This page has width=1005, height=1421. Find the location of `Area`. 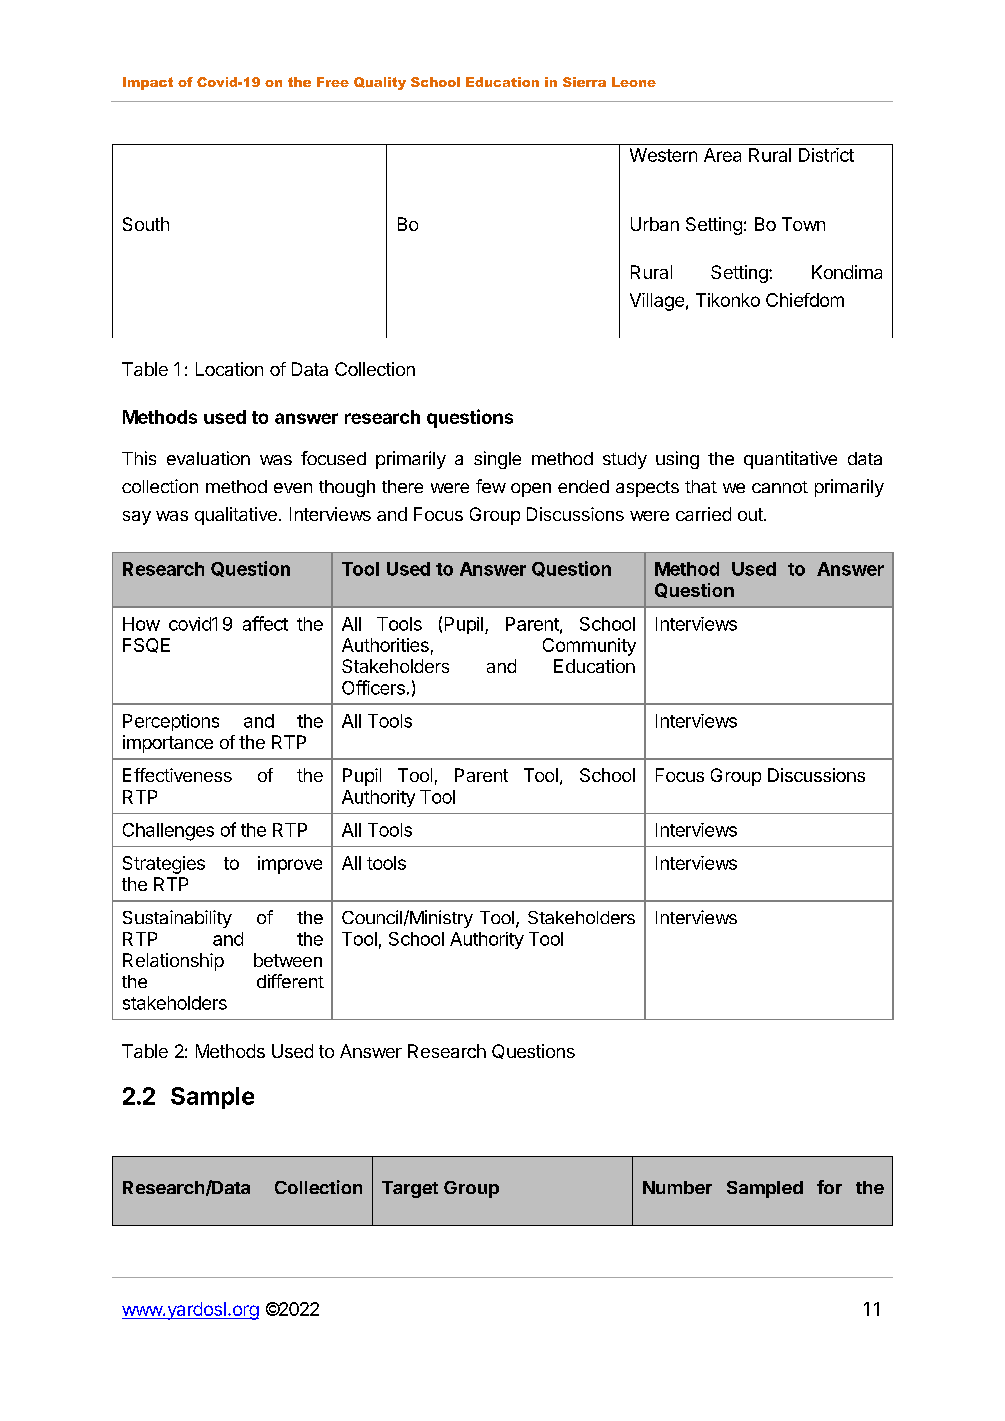

Area is located at coordinates (722, 155).
